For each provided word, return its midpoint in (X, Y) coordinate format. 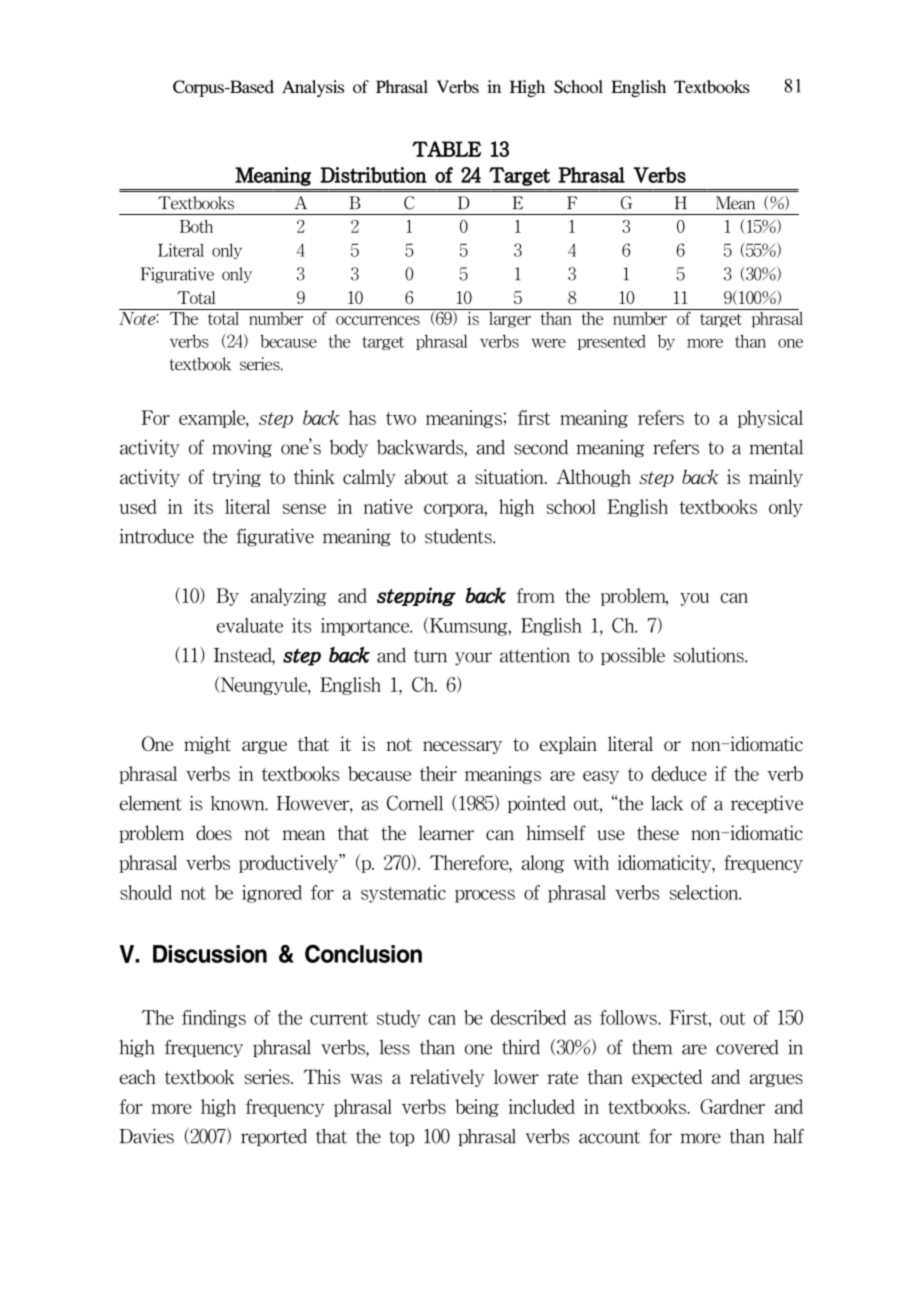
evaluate (250, 625)
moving (242, 449)
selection (705, 892)
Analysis (313, 88)
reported (274, 1137)
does (214, 832)
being (477, 1108)
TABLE (446, 149)
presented (612, 342)
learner (446, 832)
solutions (710, 655)
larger (510, 318)
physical (770, 419)
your (473, 659)
